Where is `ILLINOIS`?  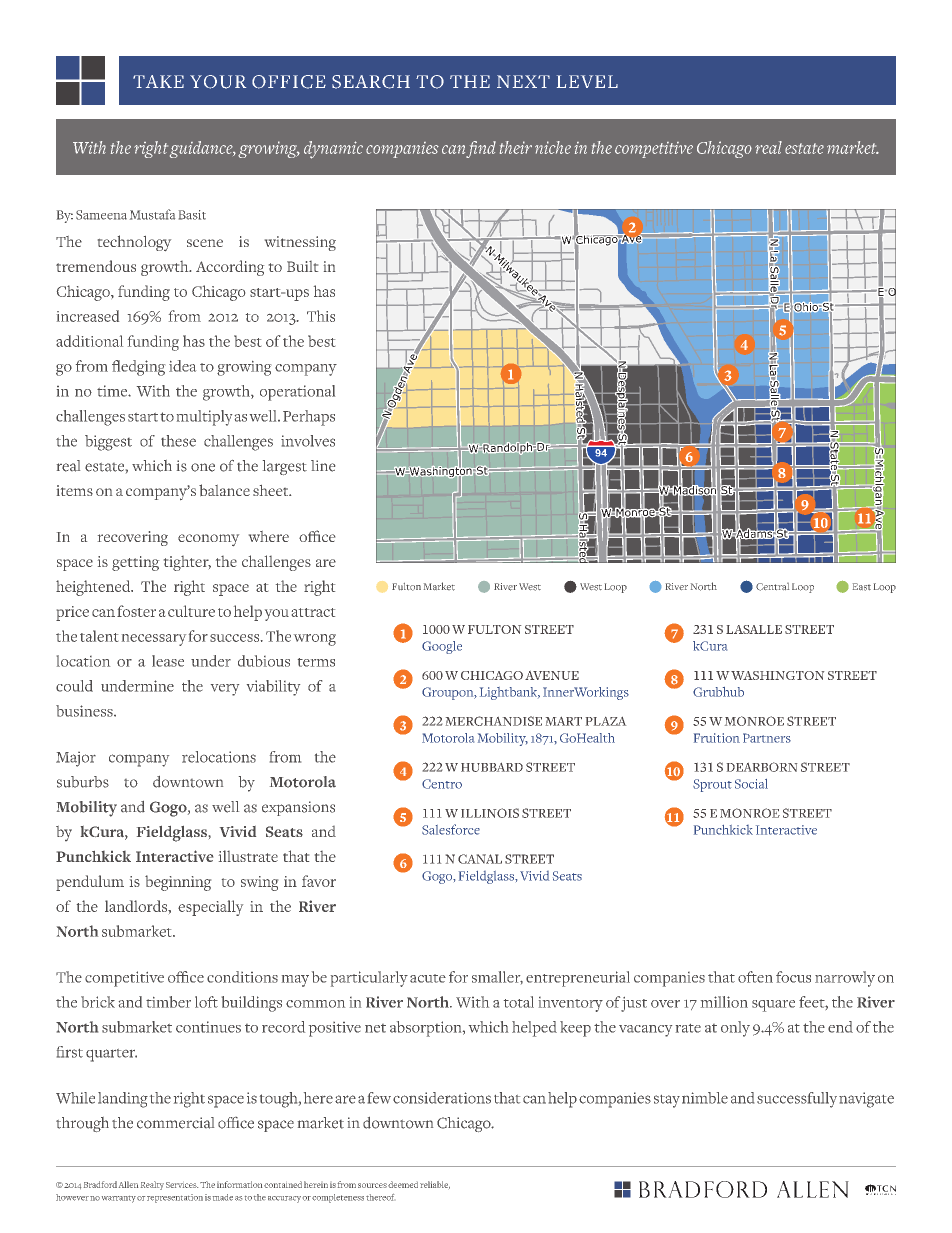 ILLINOIS is located at coordinates (490, 813).
